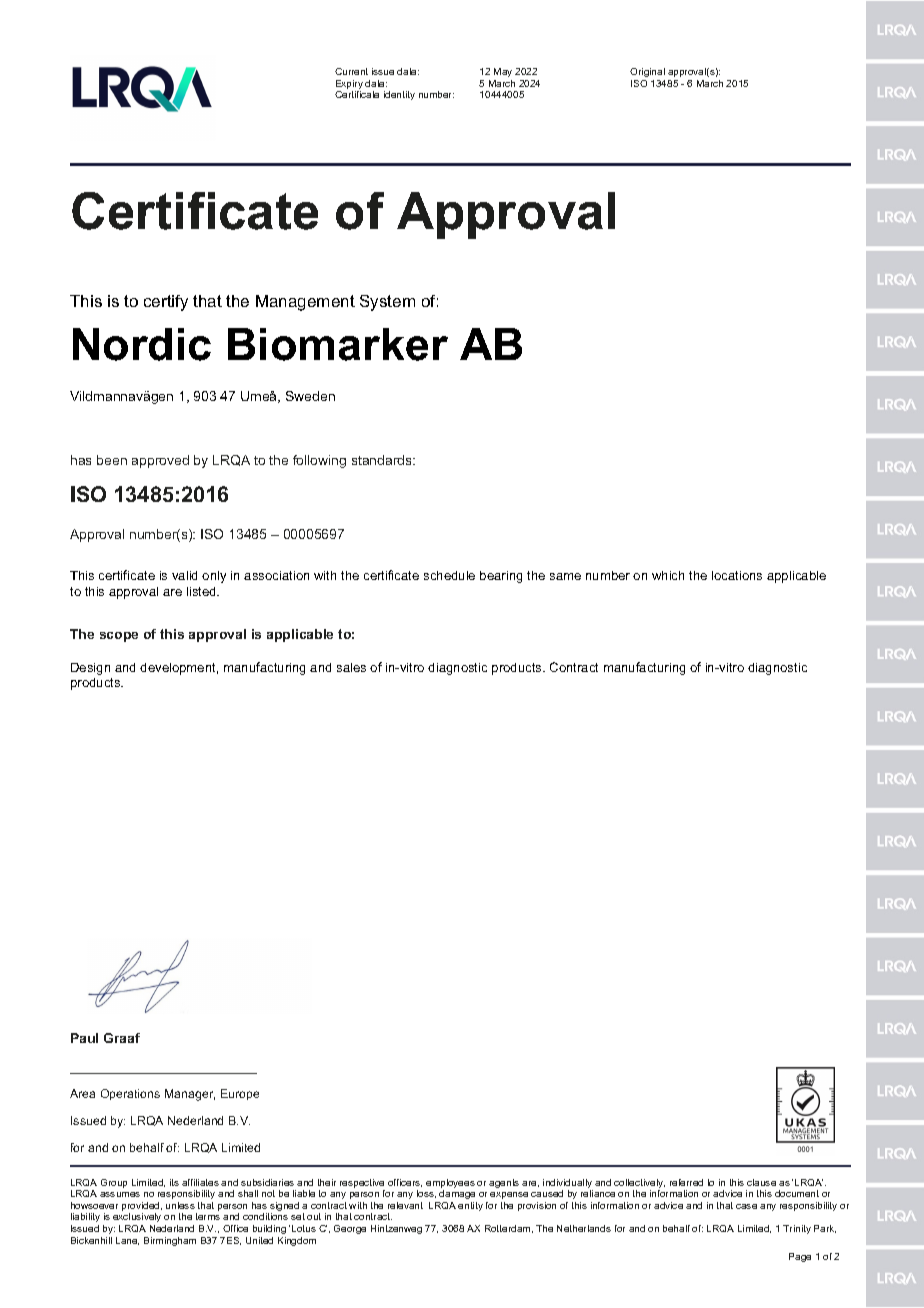  I want to click on development, so click(179, 669).
